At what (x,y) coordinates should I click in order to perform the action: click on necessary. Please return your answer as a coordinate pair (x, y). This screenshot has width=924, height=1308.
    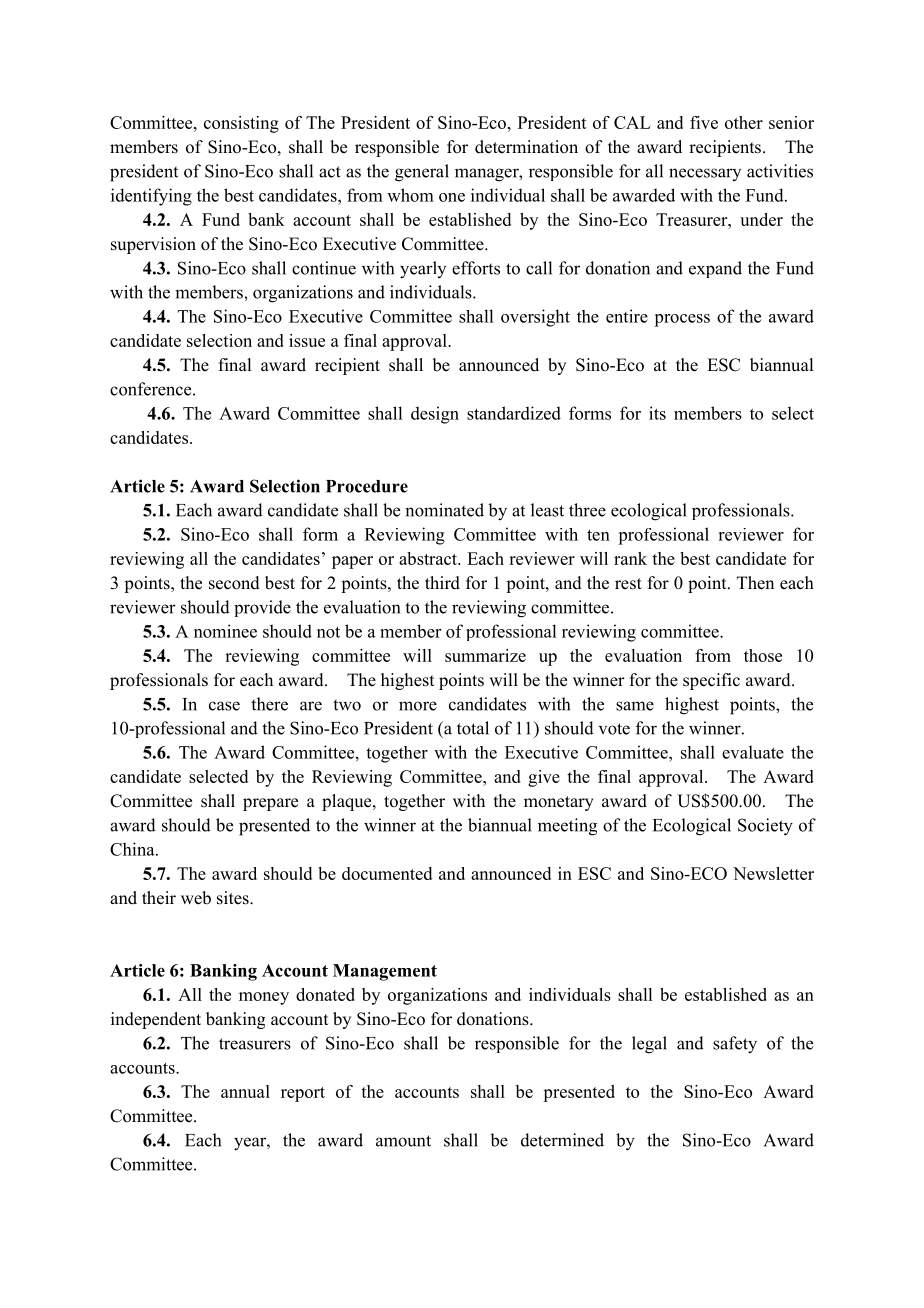
    Looking at the image, I should click on (705, 174).
